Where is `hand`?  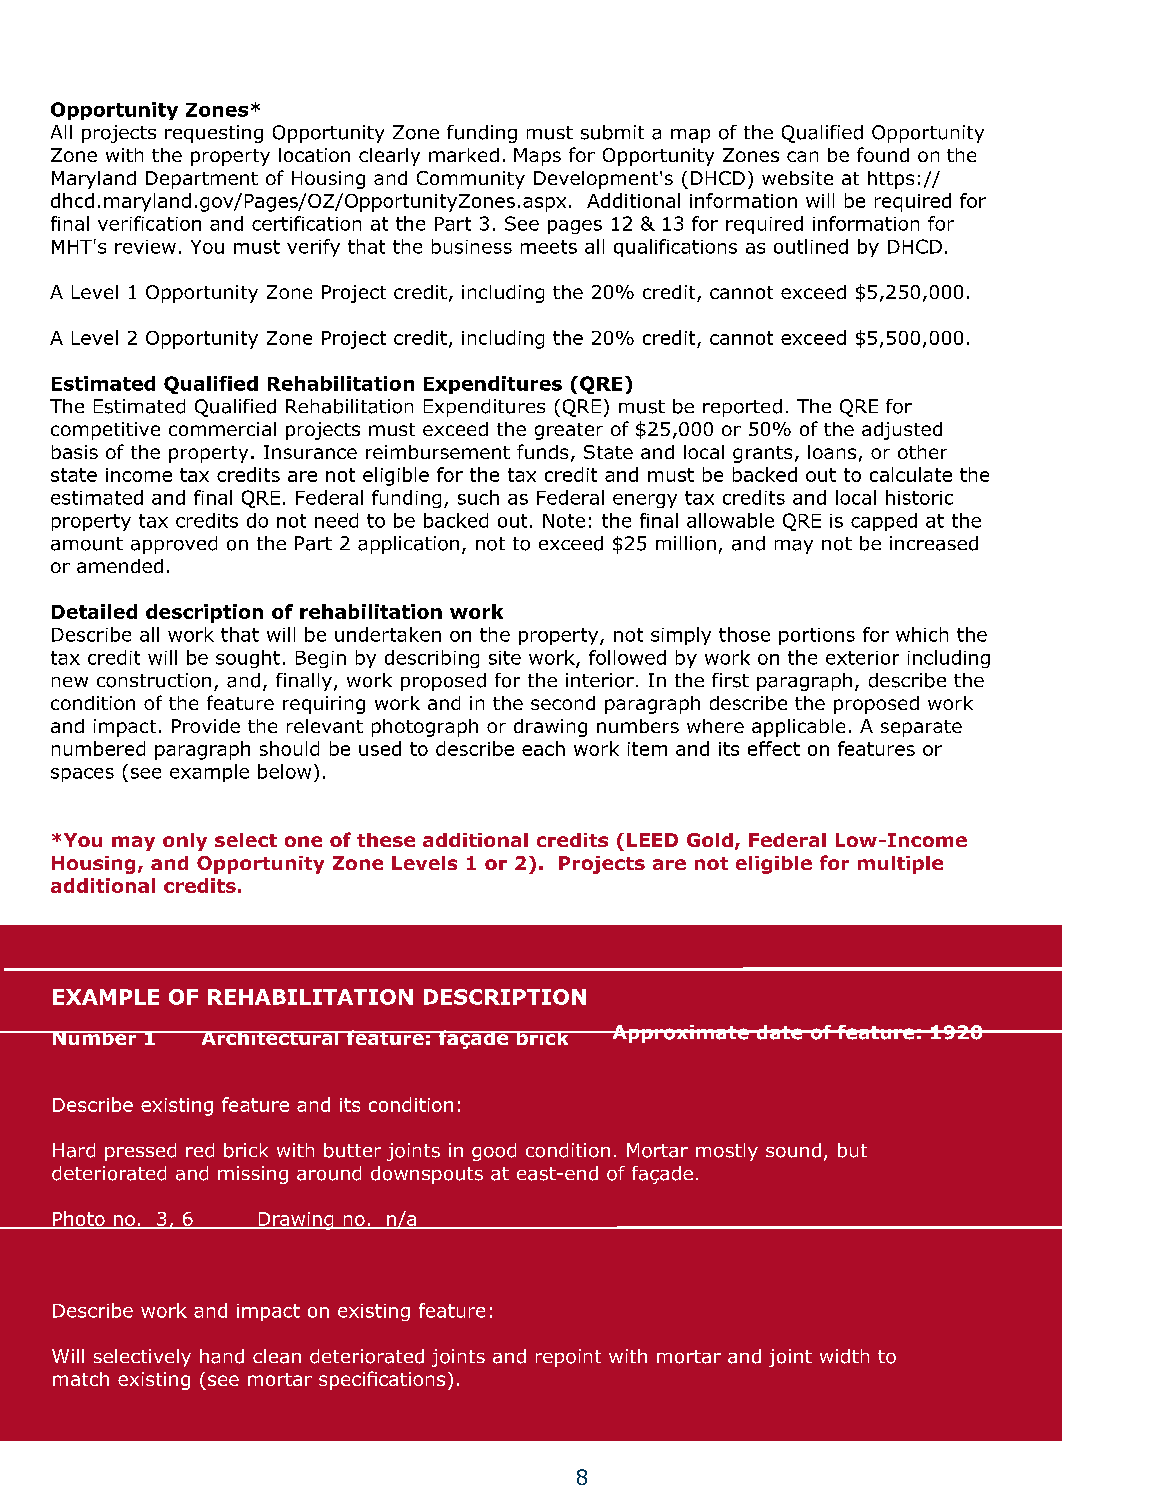
hand is located at coordinates (222, 1356).
